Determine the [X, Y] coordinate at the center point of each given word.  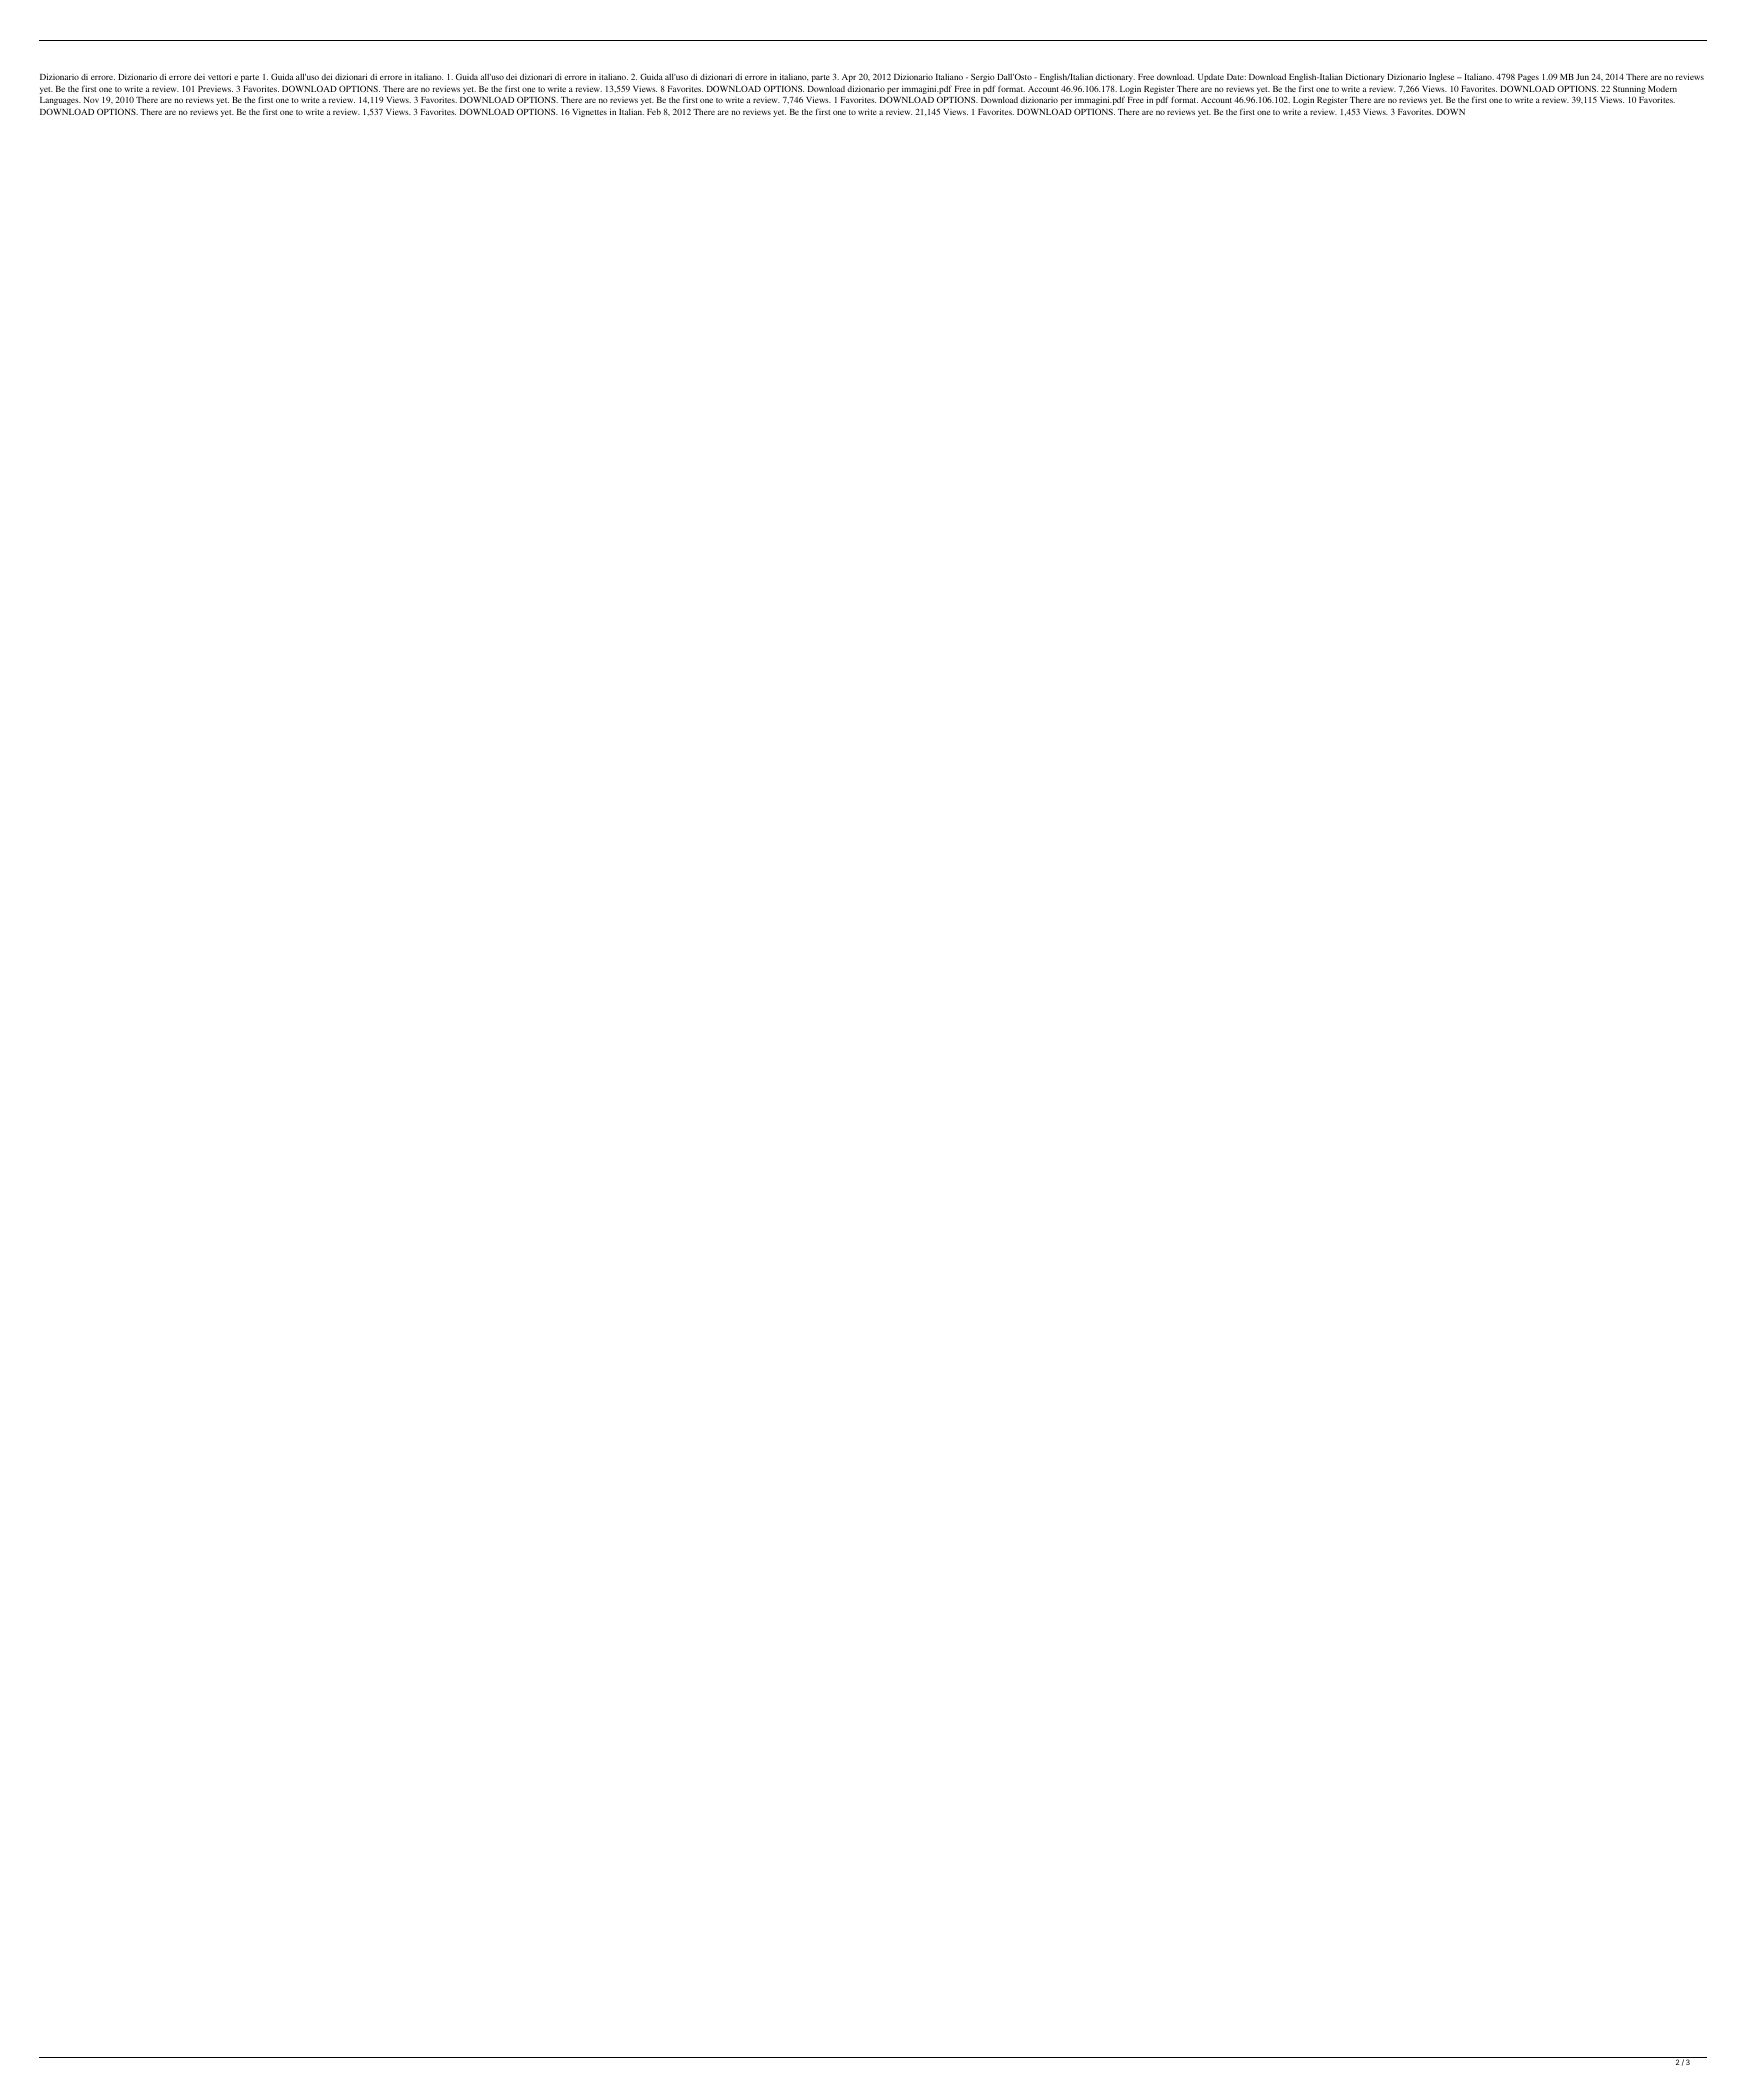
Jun [1582, 77]
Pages [1528, 78]
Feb [654, 112]
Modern [1662, 89]
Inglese [1441, 77]
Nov [91, 100]
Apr [849, 78]
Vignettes [589, 112]
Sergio [983, 77]
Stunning [1629, 89]
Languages [60, 101]
